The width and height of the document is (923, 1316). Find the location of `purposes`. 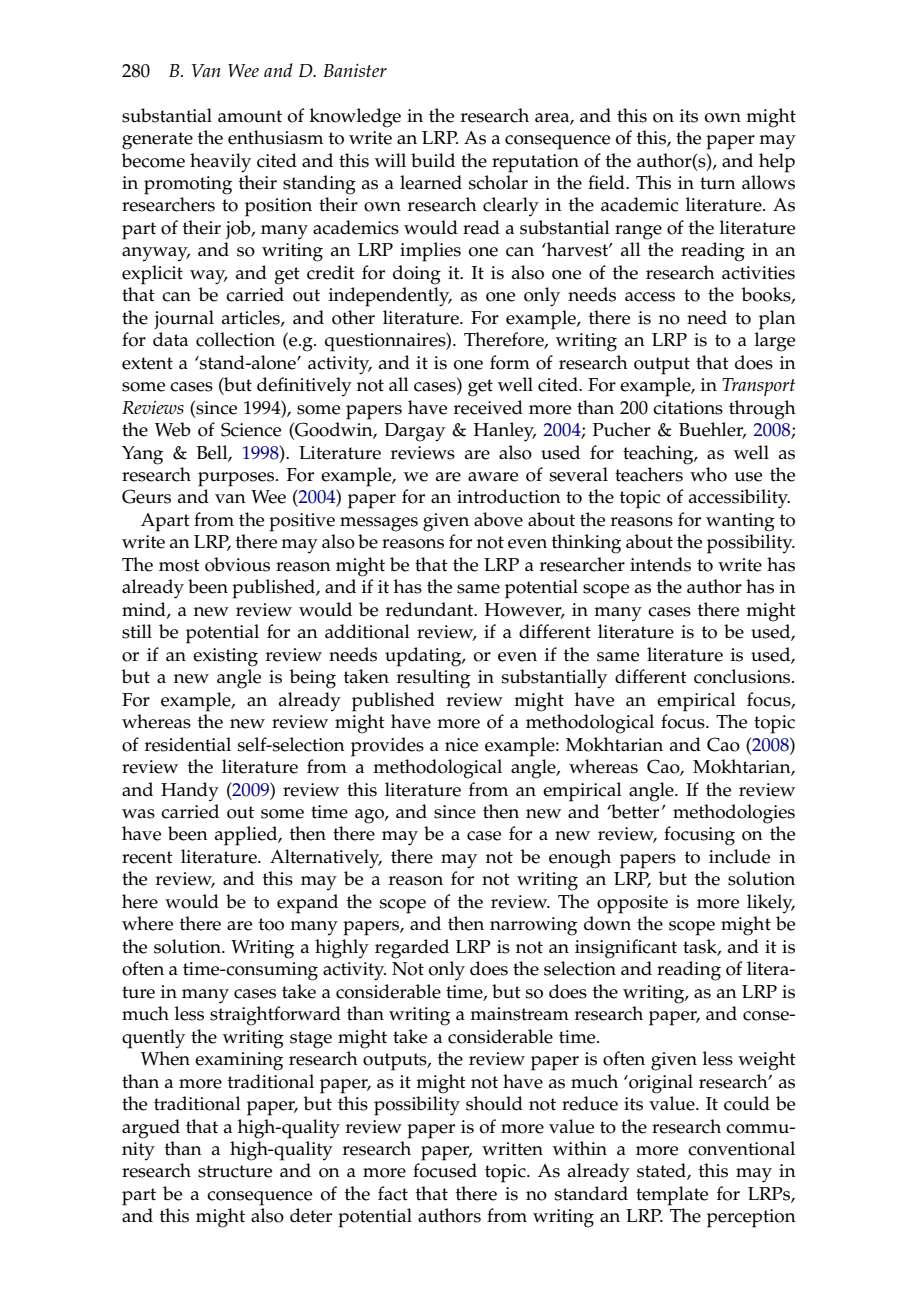

purposes is located at coordinates (237, 479).
